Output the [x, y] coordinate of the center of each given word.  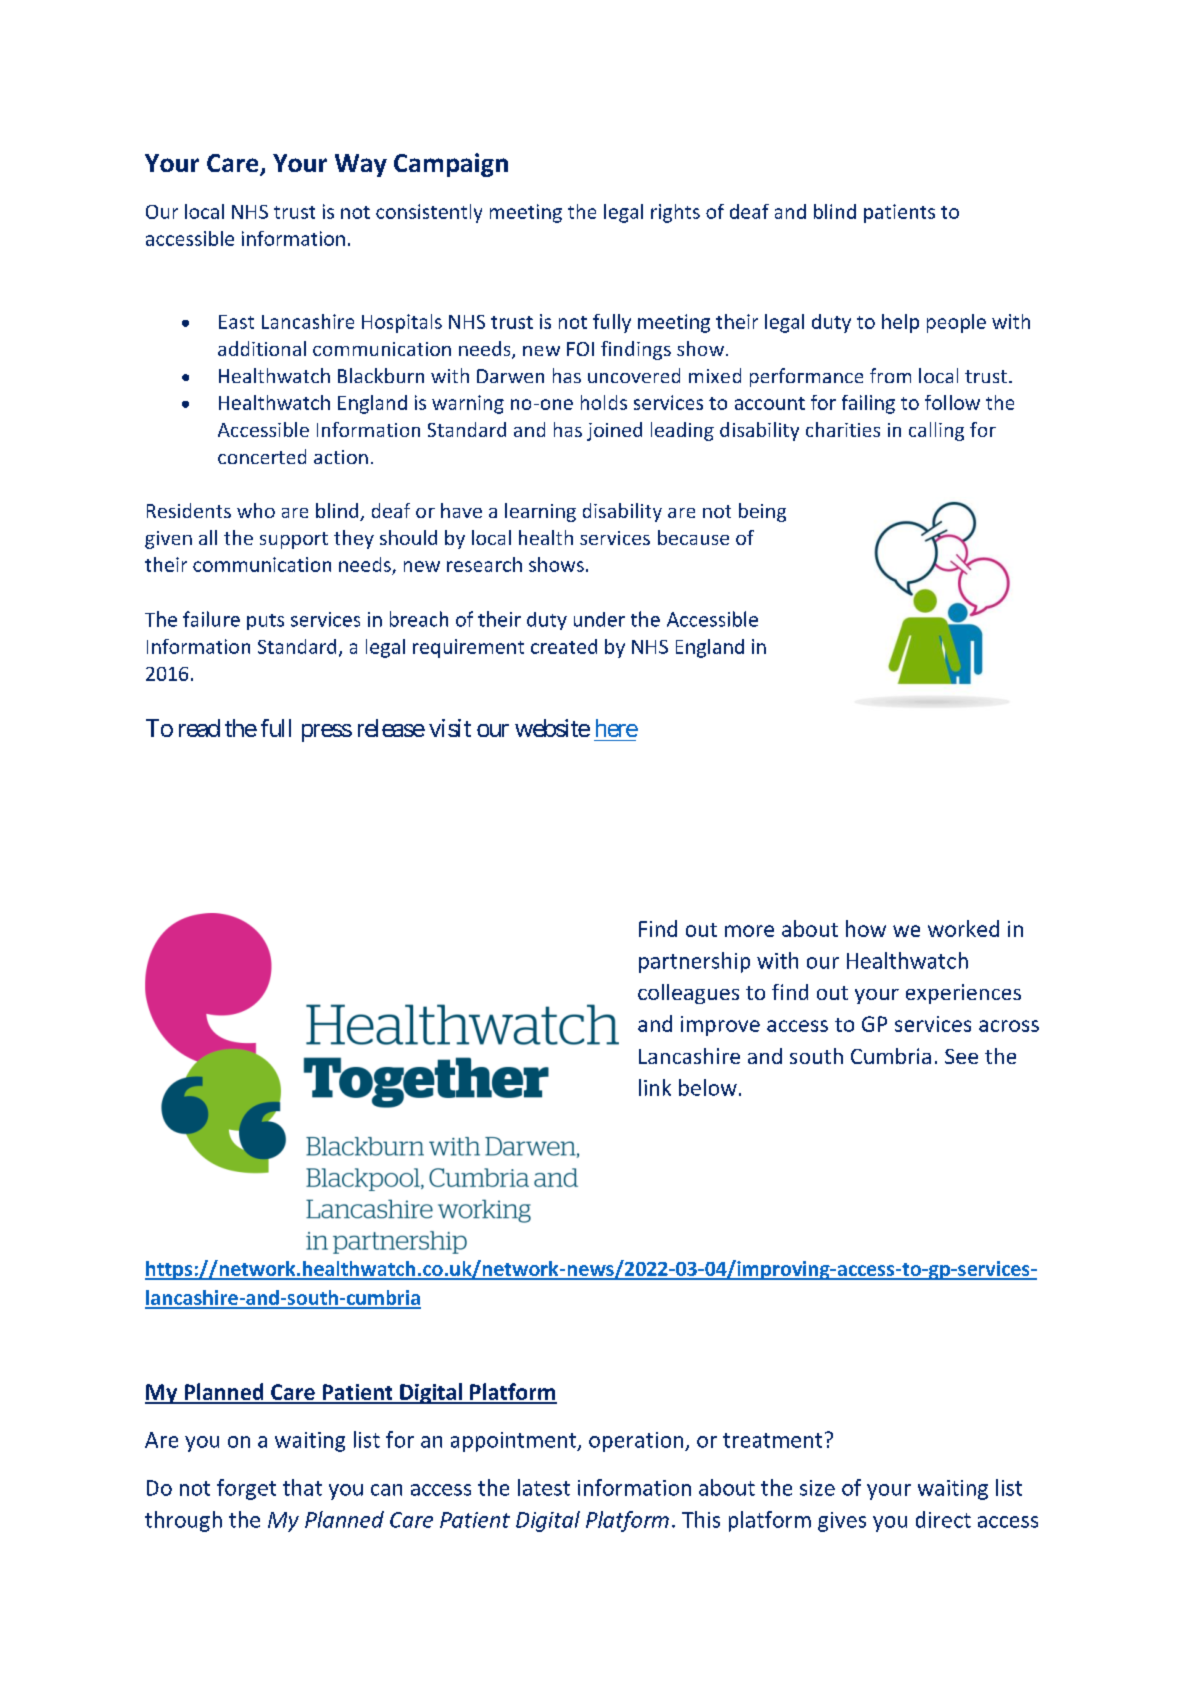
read [199, 728]
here [617, 728]
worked [963, 928]
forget [246, 1489]
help [900, 323]
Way [361, 165]
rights [675, 213]
